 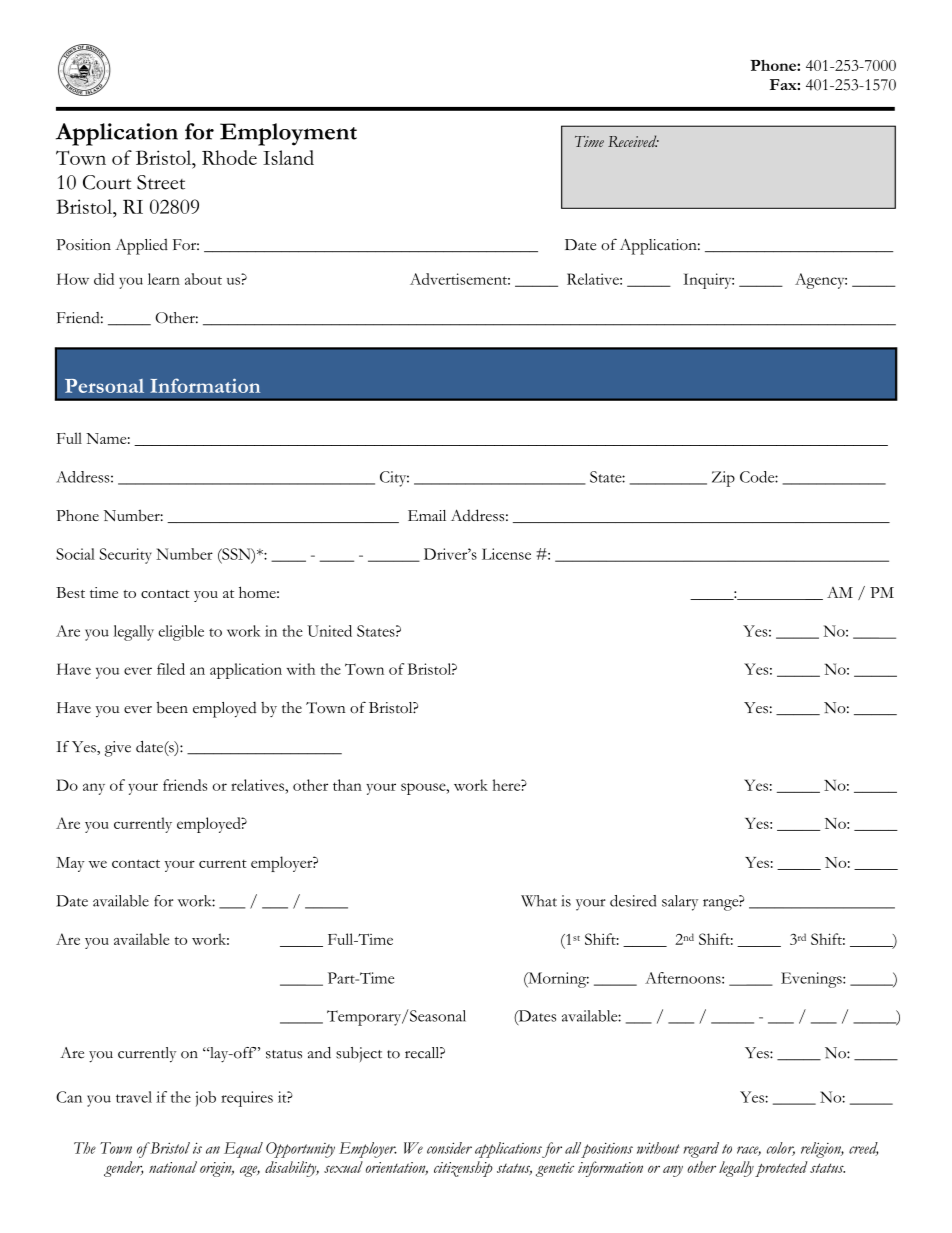 What do you see at coordinates (427, 515) in the page?
I see `Email` at bounding box center [427, 515].
